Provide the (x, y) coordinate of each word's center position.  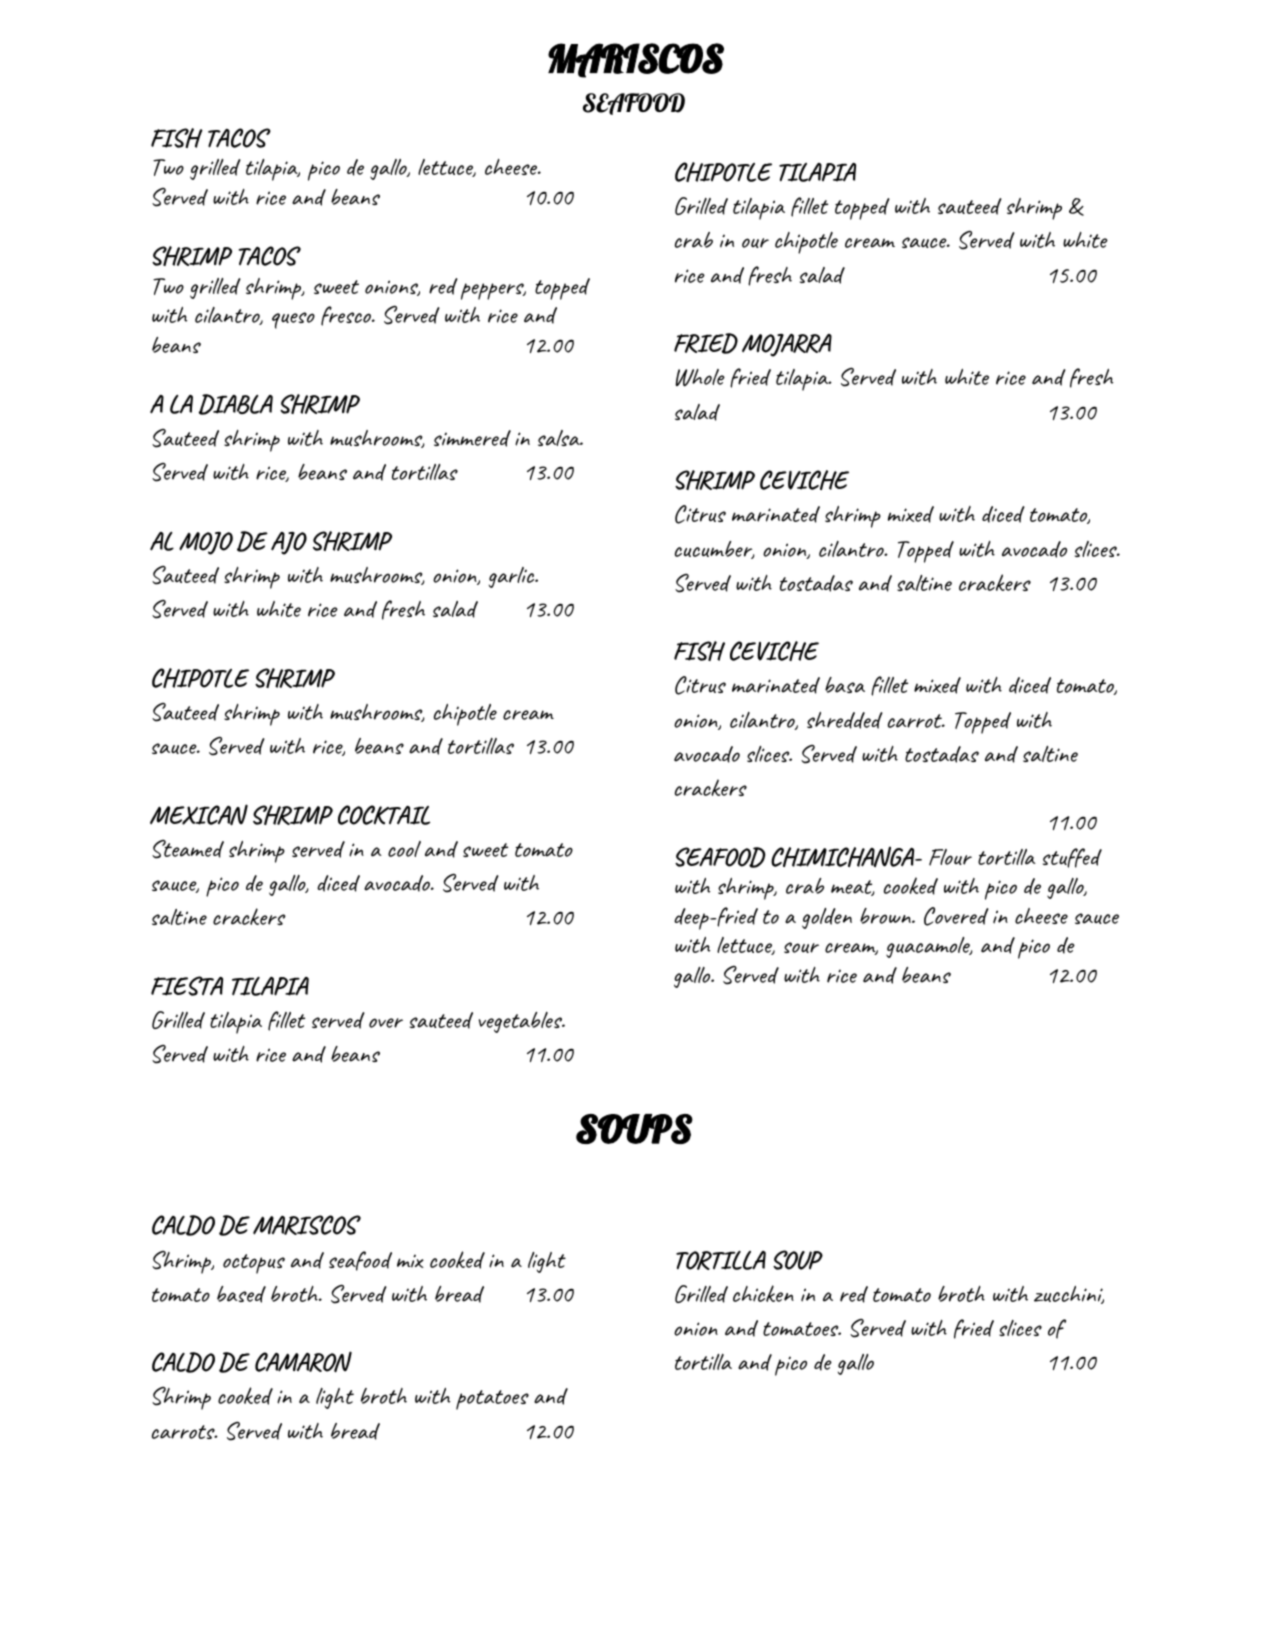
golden (827, 918)
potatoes (492, 1400)
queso (293, 320)
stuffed (1072, 858)
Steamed (188, 849)
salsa (560, 438)
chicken (763, 1293)
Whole (700, 378)
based (241, 1294)
